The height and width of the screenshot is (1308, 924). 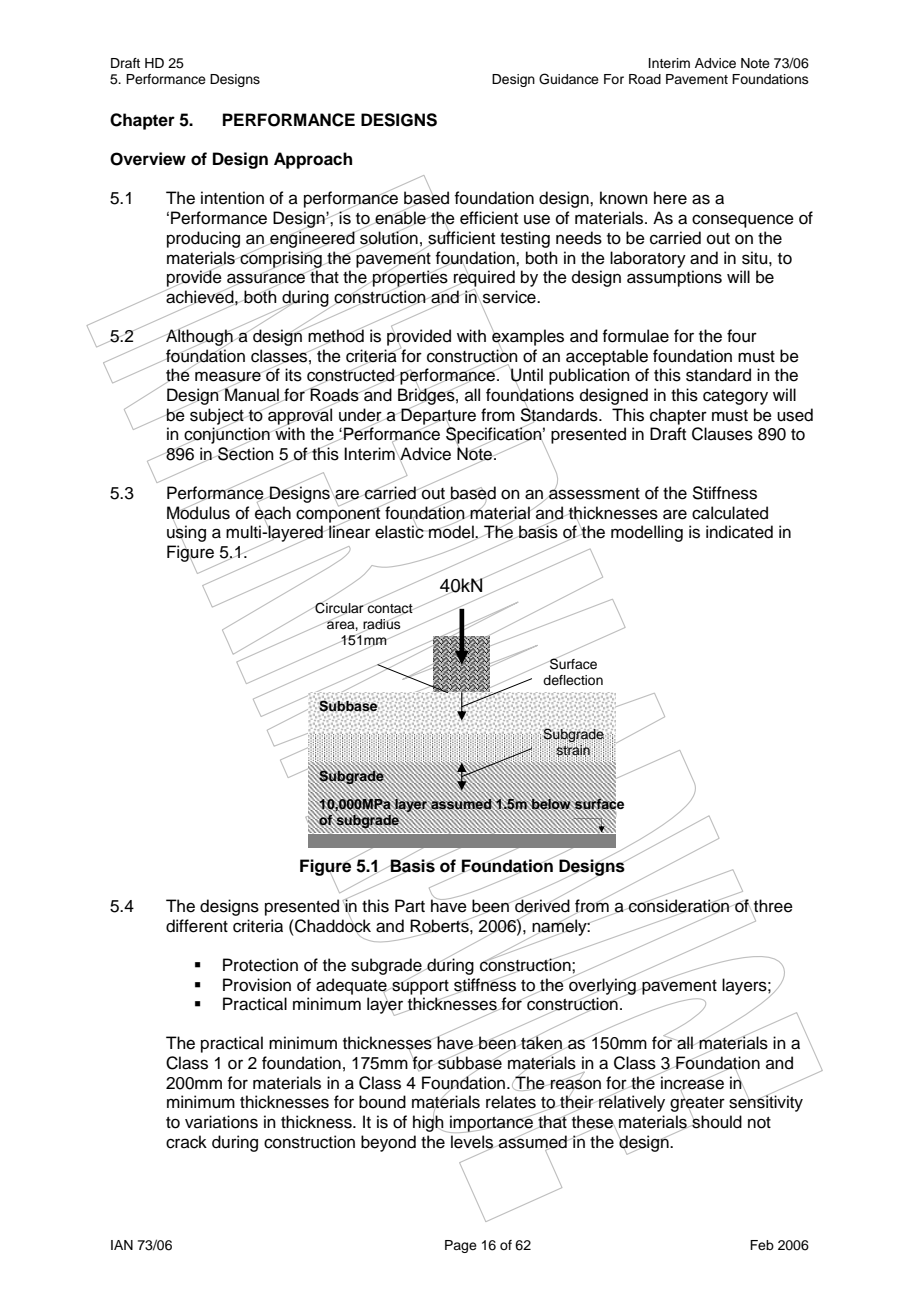 What do you see at coordinates (420, 987) in the screenshot?
I see `support` at bounding box center [420, 987].
